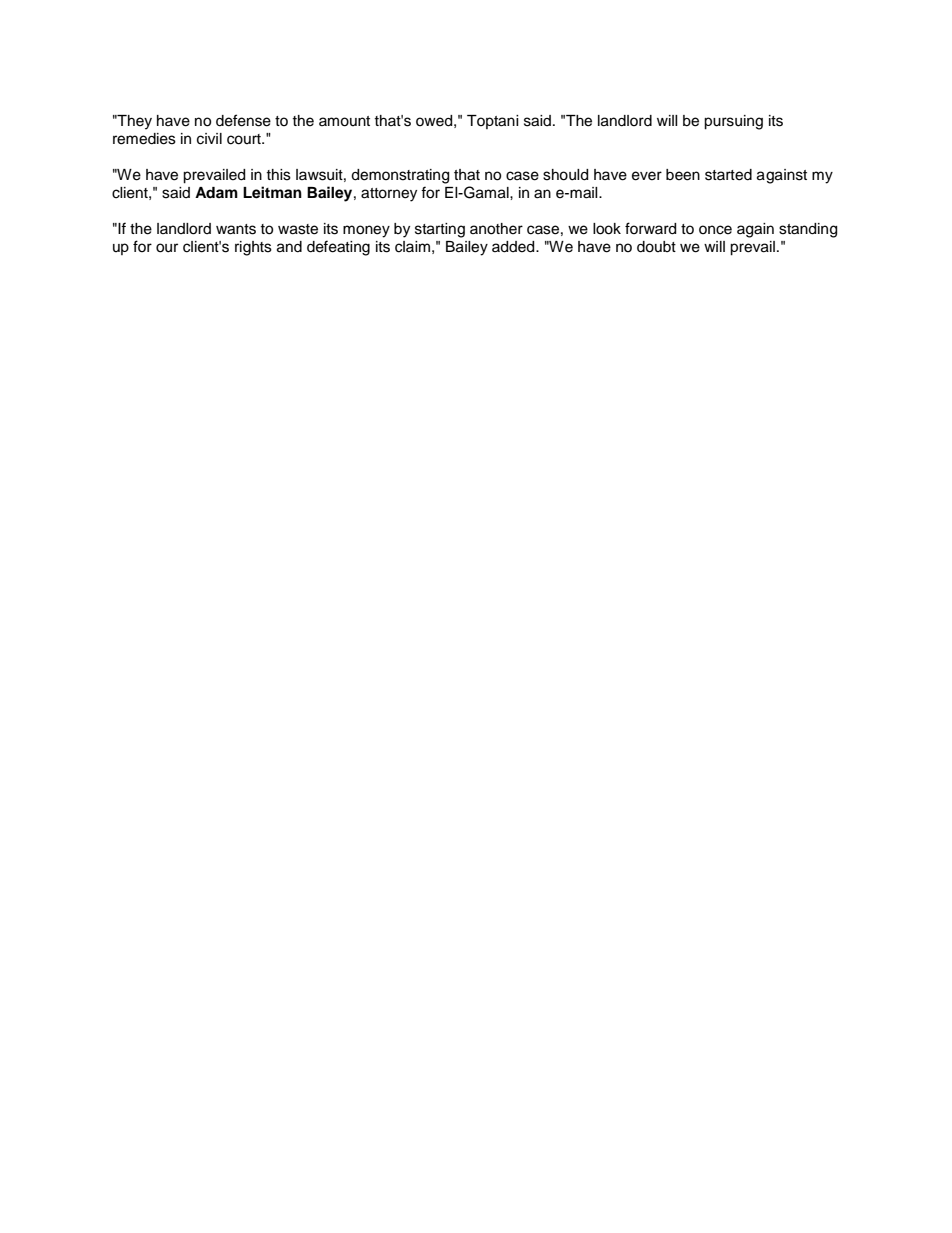 Image resolution: width=952 pixels, height=1233 pixels. Describe the element at coordinates (216, 192) in the screenshot. I see `Adam` at that location.
